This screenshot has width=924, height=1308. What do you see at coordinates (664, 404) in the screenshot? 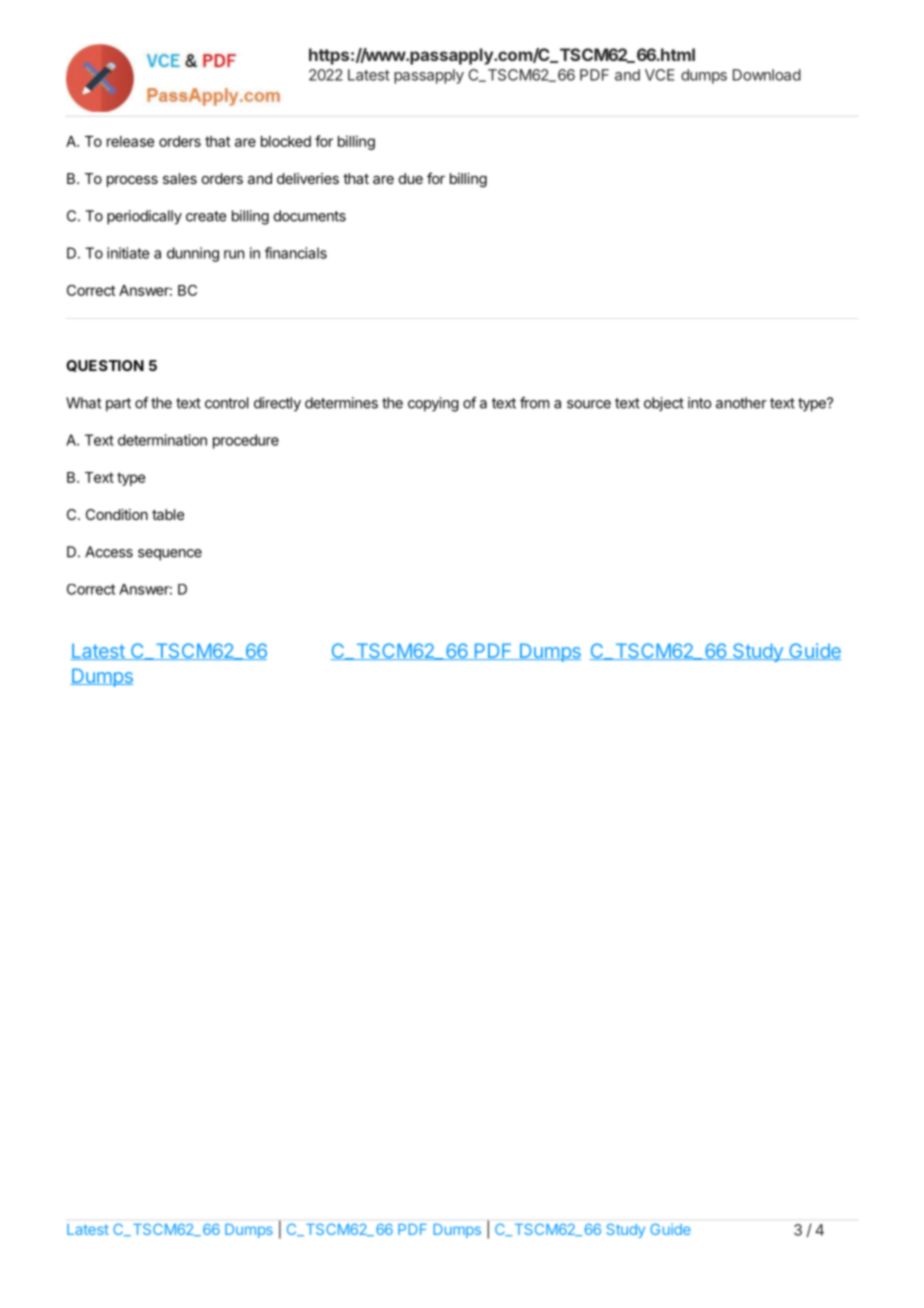
I see `object` at bounding box center [664, 404].
